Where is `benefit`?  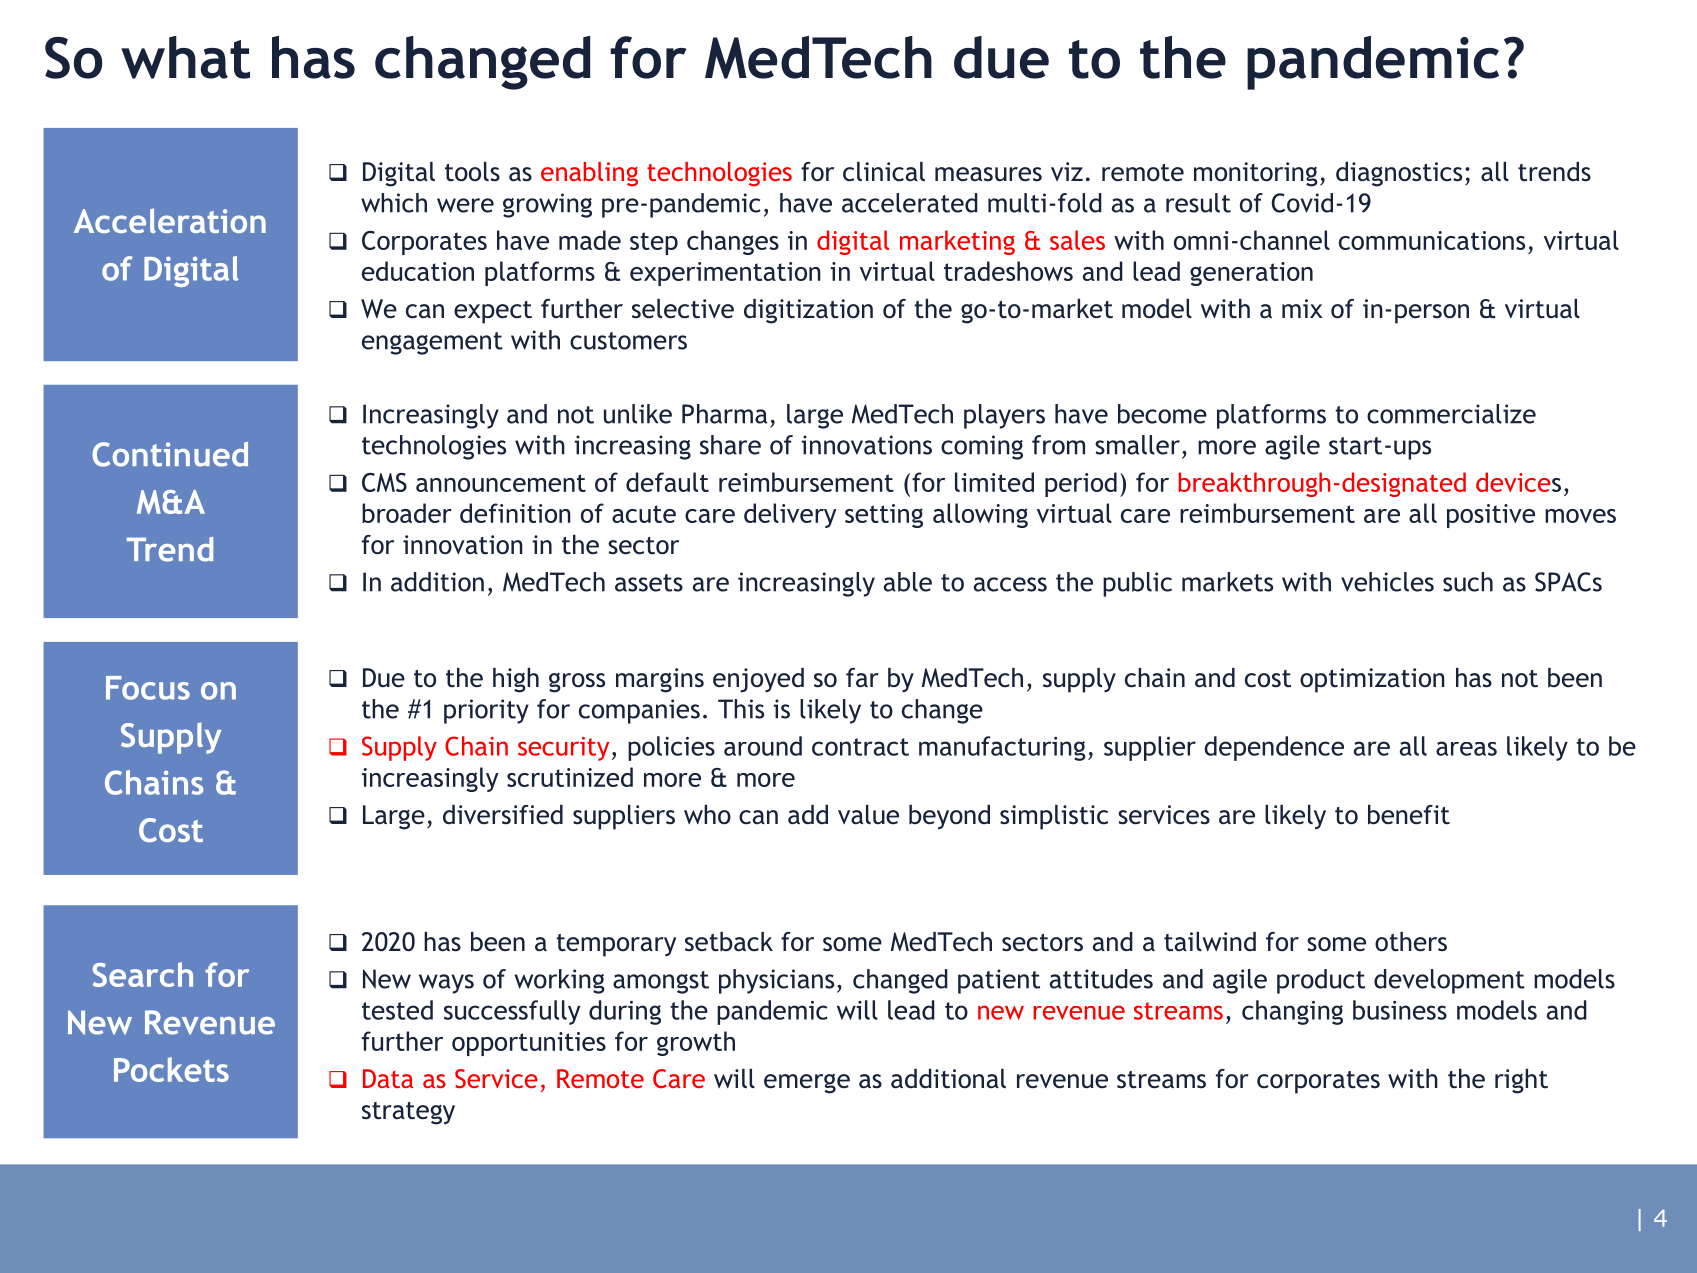 benefit is located at coordinates (1409, 815).
